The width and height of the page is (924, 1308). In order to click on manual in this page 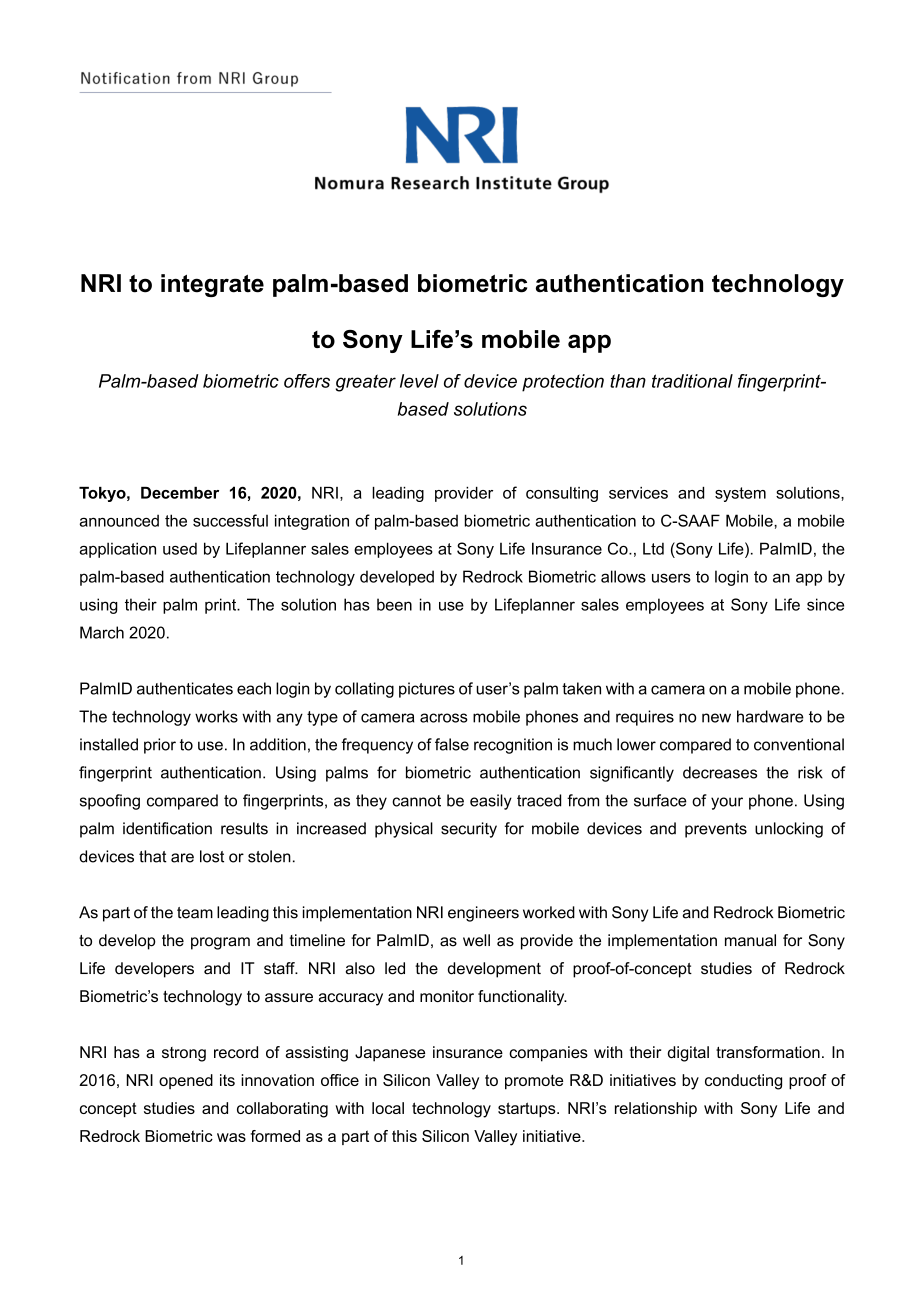, I will do `click(750, 940)`.
